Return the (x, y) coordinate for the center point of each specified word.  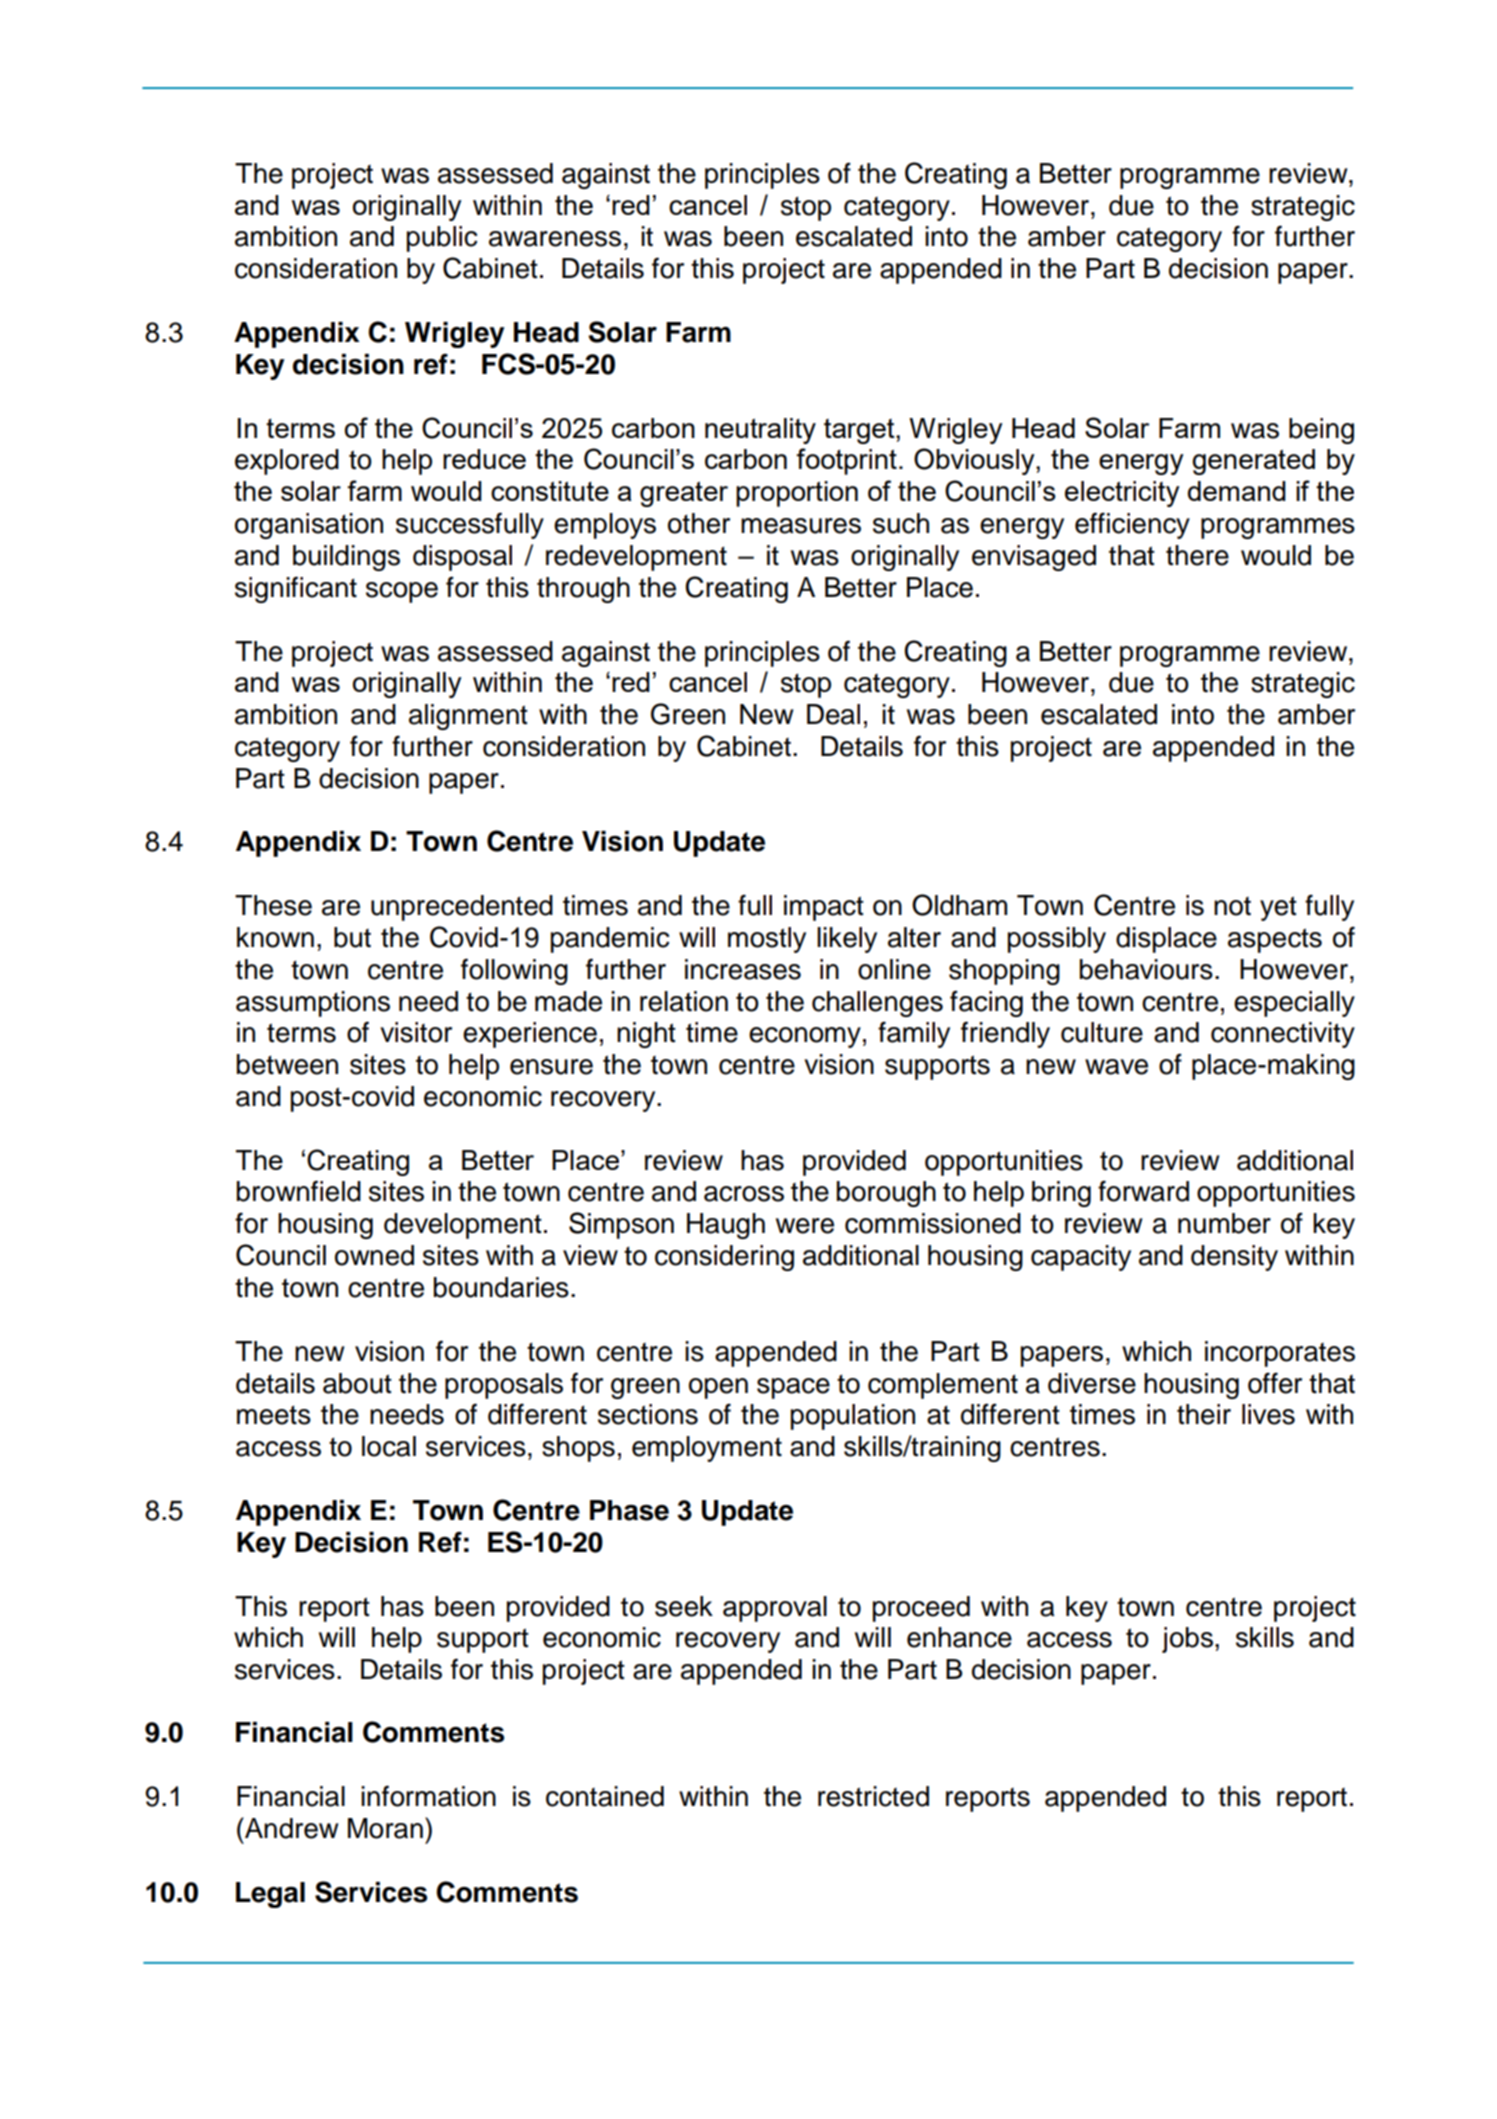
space (793, 1388)
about (357, 1383)
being (1321, 431)
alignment (468, 717)
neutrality (760, 431)
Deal (833, 714)
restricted (873, 1796)
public (442, 239)
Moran (385, 1828)
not (1232, 906)
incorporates (1280, 1354)
